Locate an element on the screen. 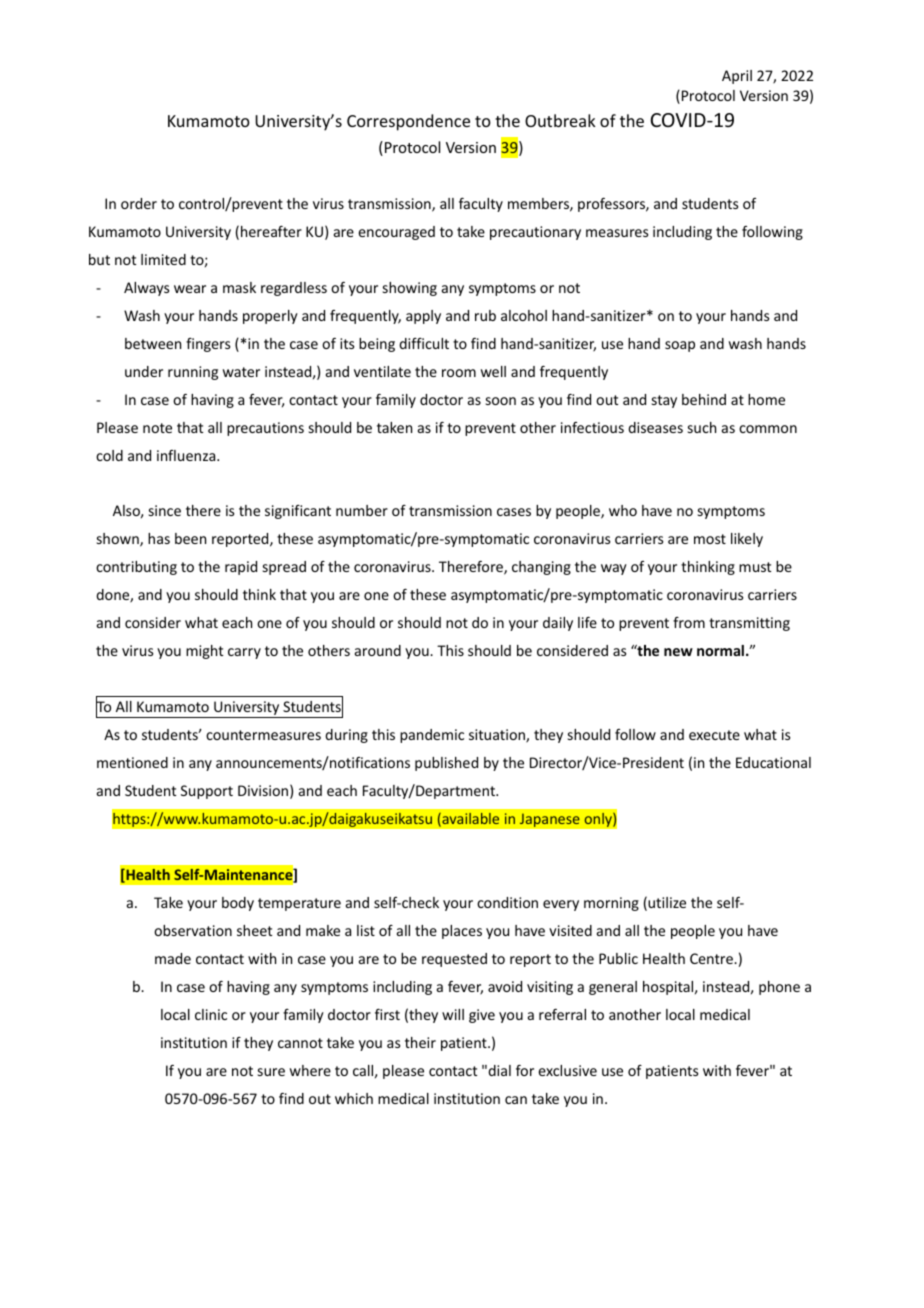 The height and width of the screenshot is (1308, 924). their is located at coordinates (420, 1042).
